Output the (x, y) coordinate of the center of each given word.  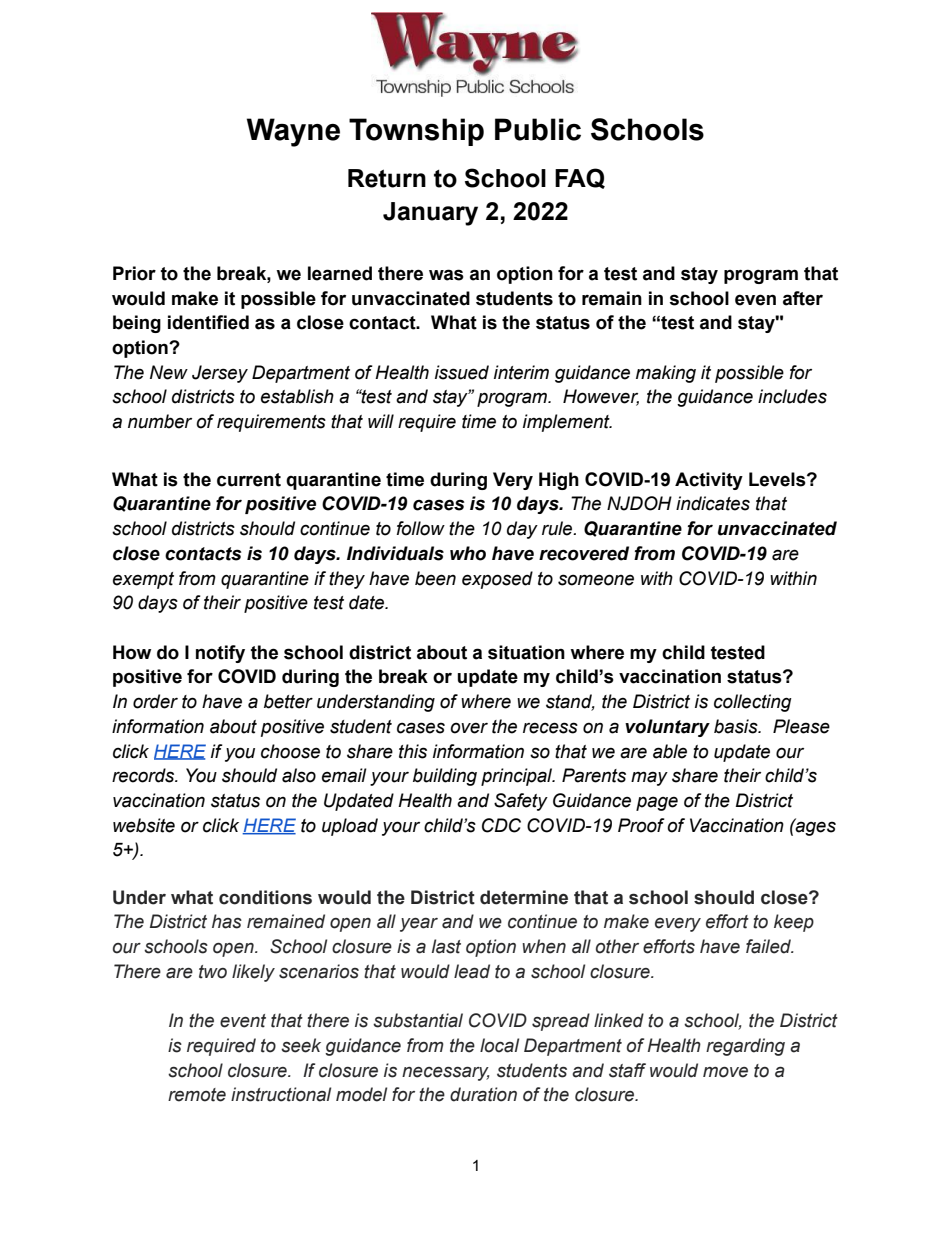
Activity (709, 481)
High (559, 481)
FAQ (580, 178)
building (445, 777)
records (144, 775)
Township (416, 132)
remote (197, 1095)
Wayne (293, 132)
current (249, 480)
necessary (446, 1073)
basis (737, 726)
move (725, 1072)
